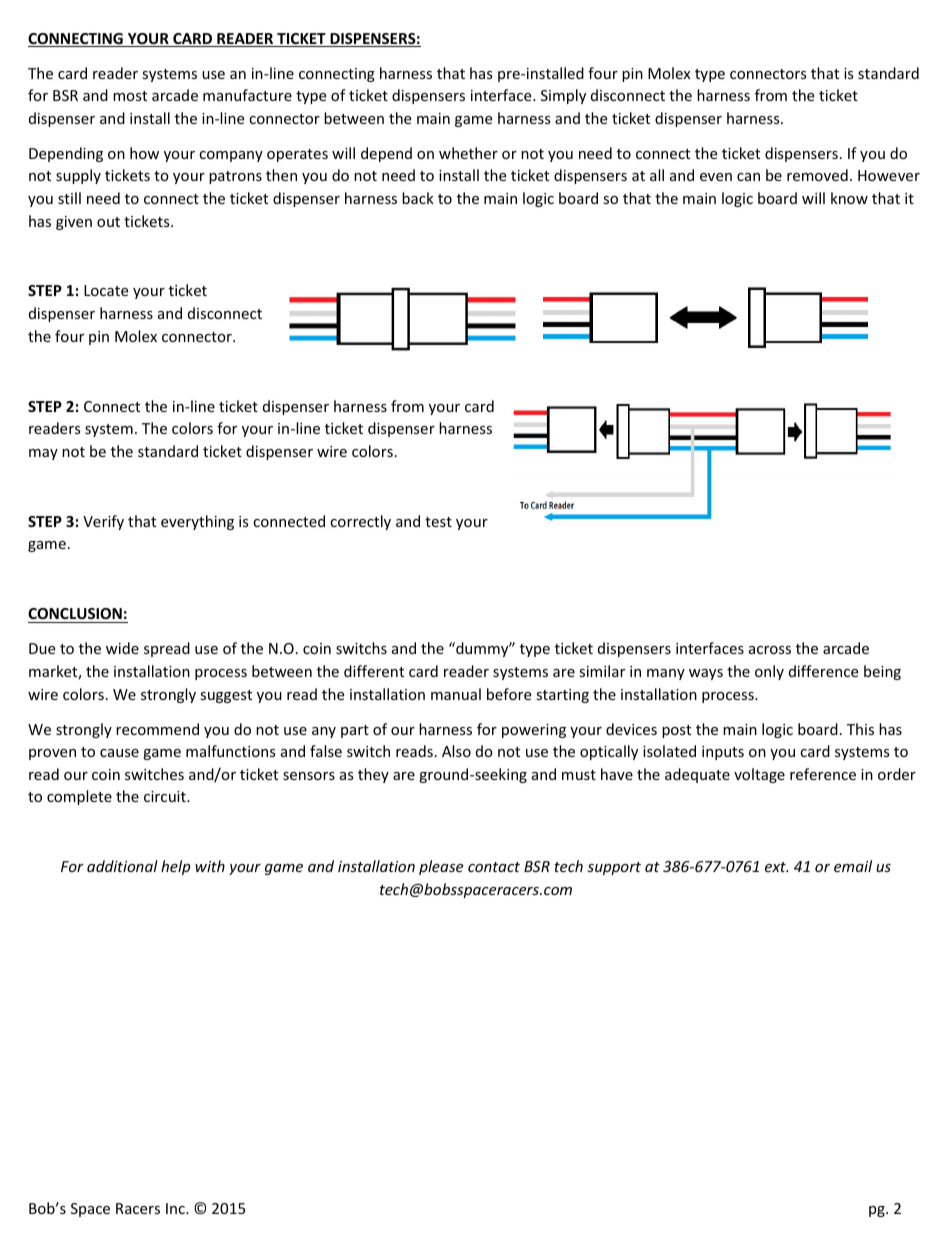  Describe the element at coordinates (176, 1208) in the screenshot. I see `Inc` at that location.
